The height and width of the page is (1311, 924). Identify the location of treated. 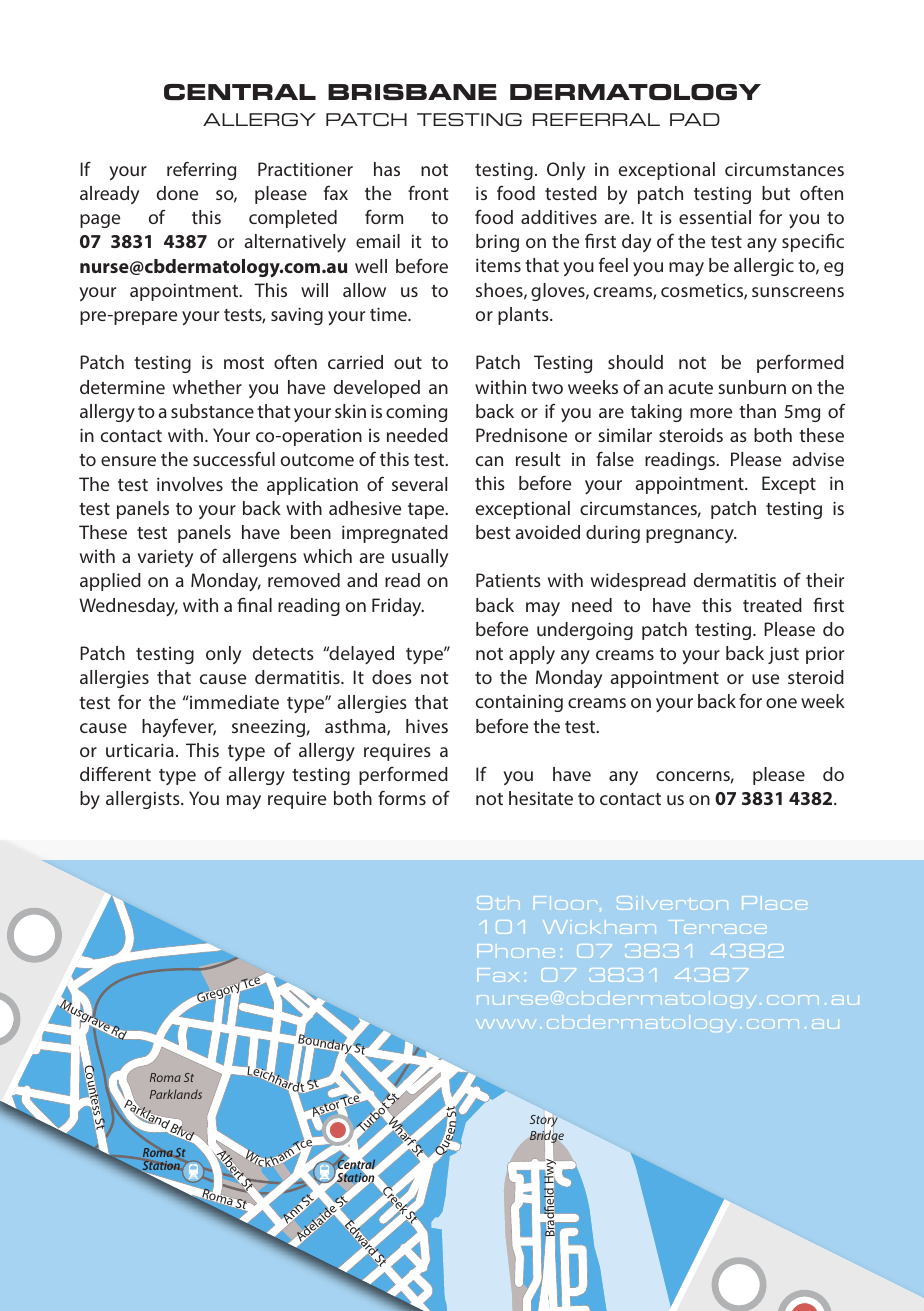
(772, 605).
